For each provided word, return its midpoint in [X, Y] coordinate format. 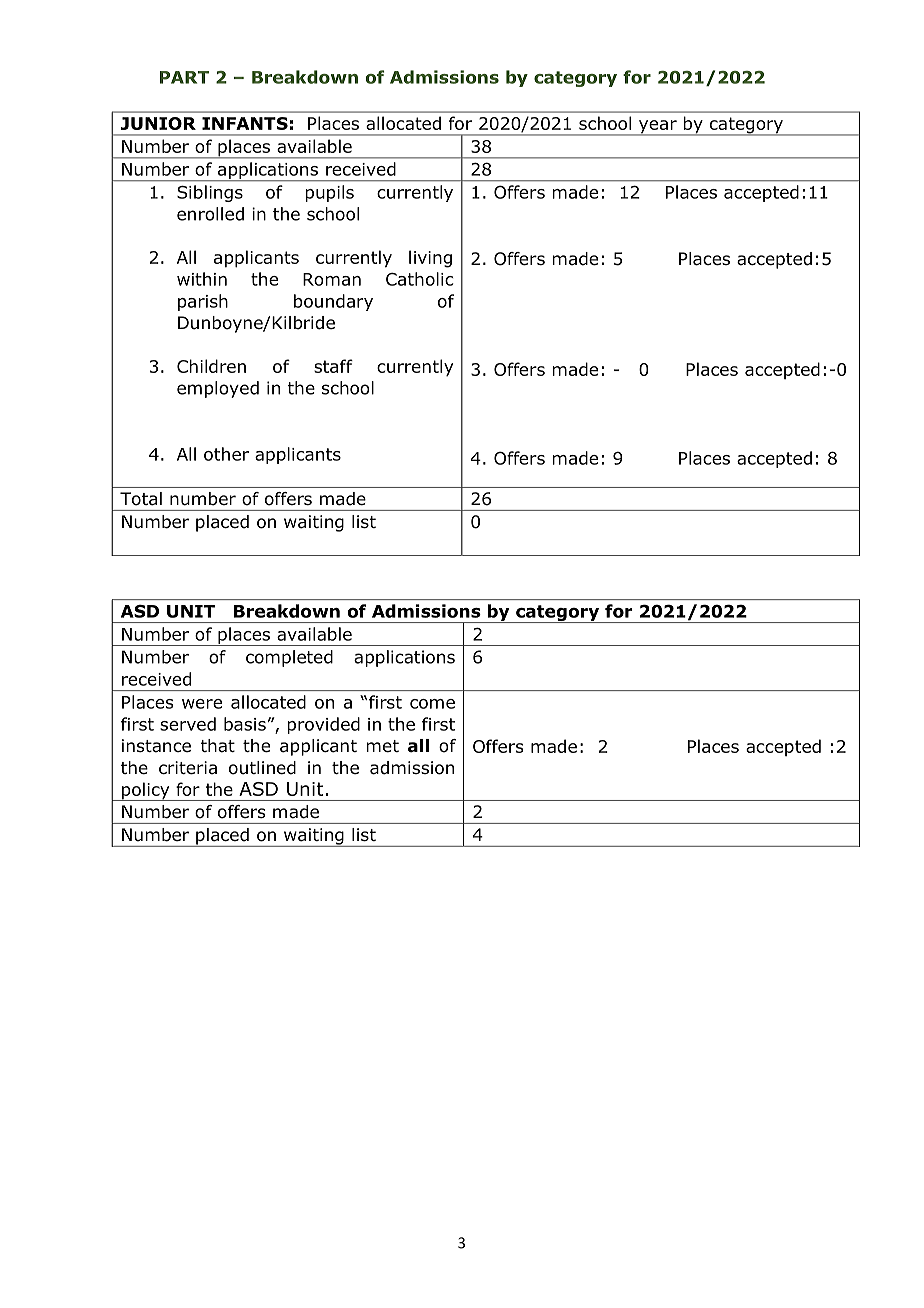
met [382, 746]
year [658, 128]
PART [184, 77]
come [432, 704]
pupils [329, 193]
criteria [188, 768]
